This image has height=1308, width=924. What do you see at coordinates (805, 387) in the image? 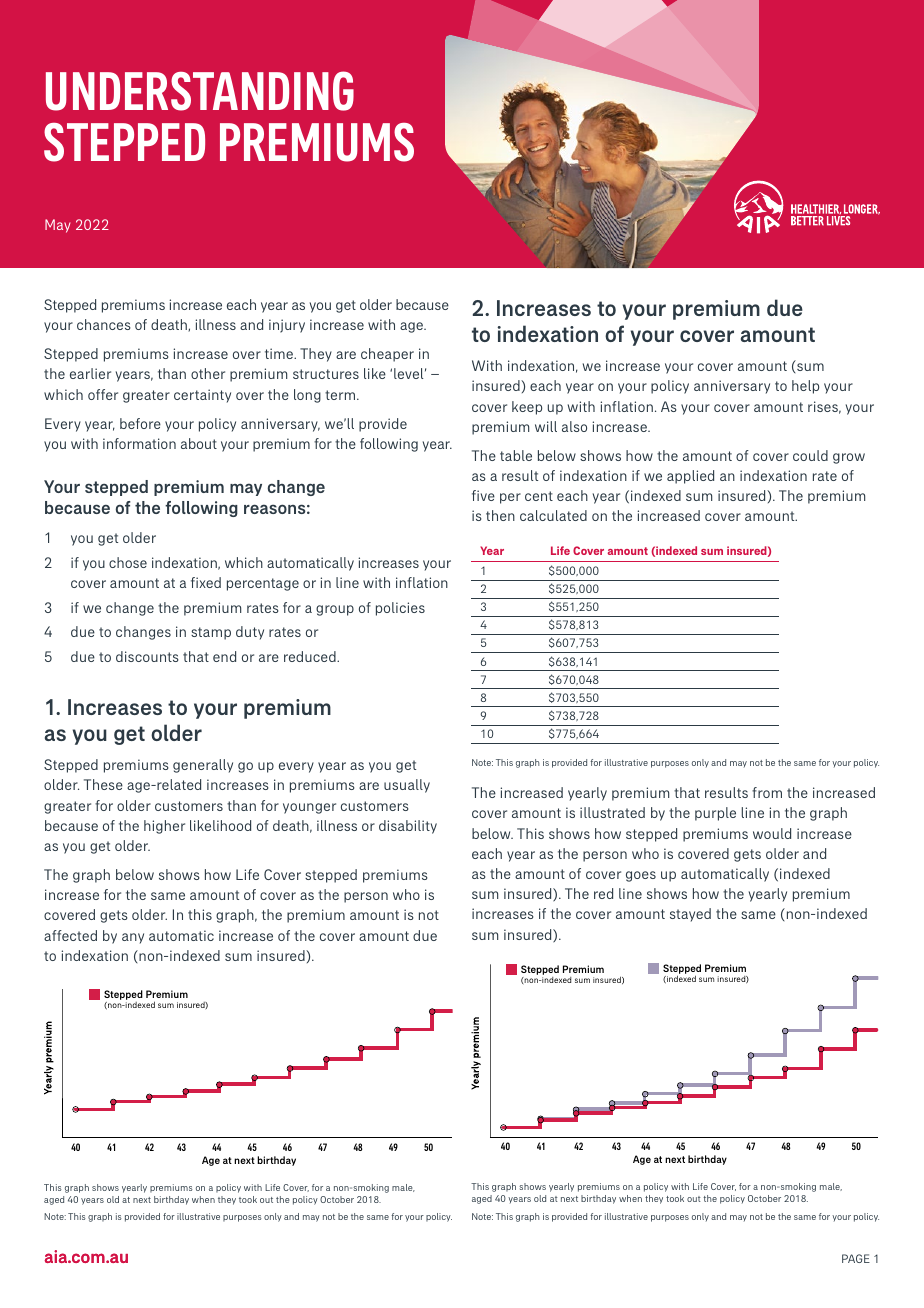
I see `help` at bounding box center [805, 387].
